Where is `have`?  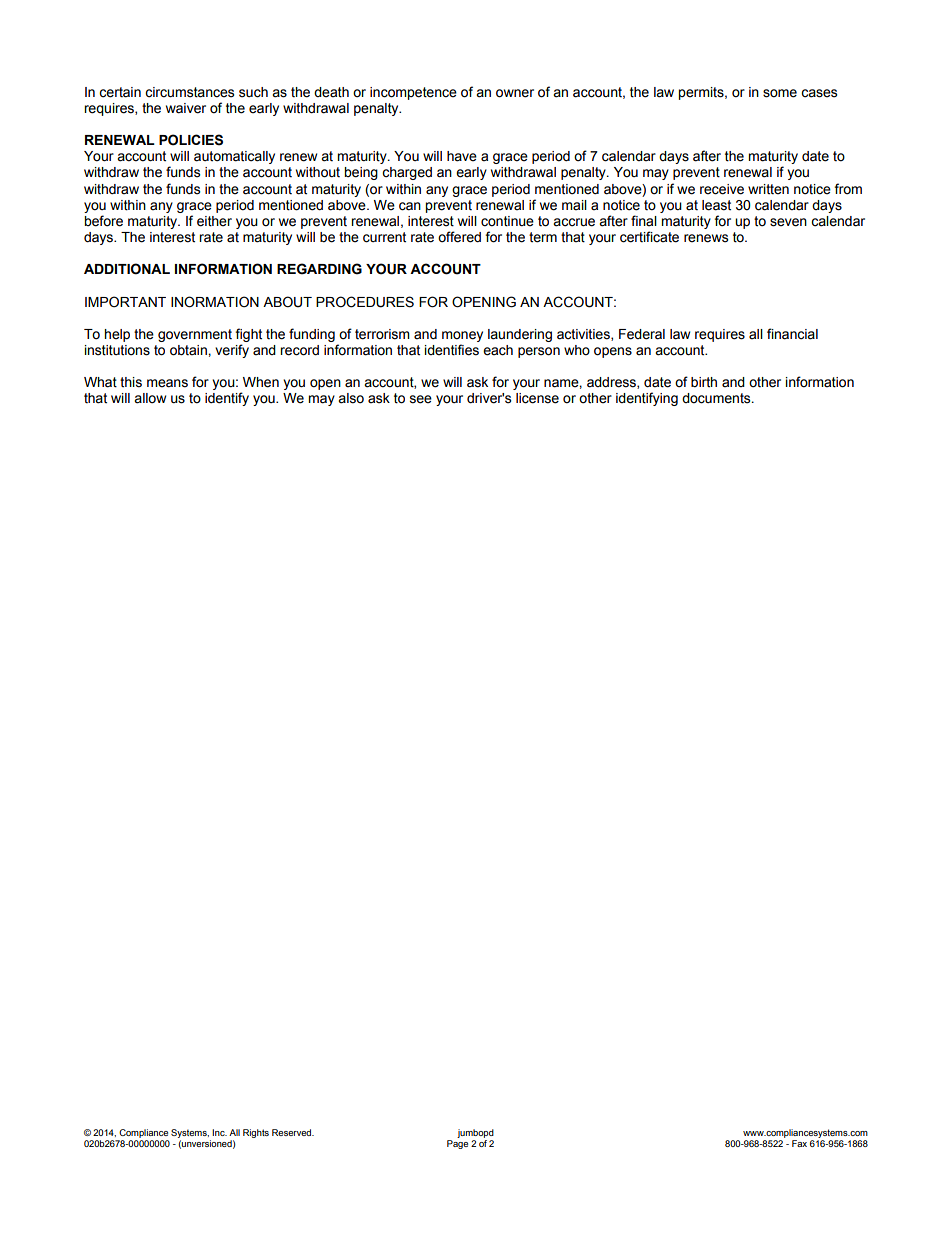 have is located at coordinates (462, 156).
